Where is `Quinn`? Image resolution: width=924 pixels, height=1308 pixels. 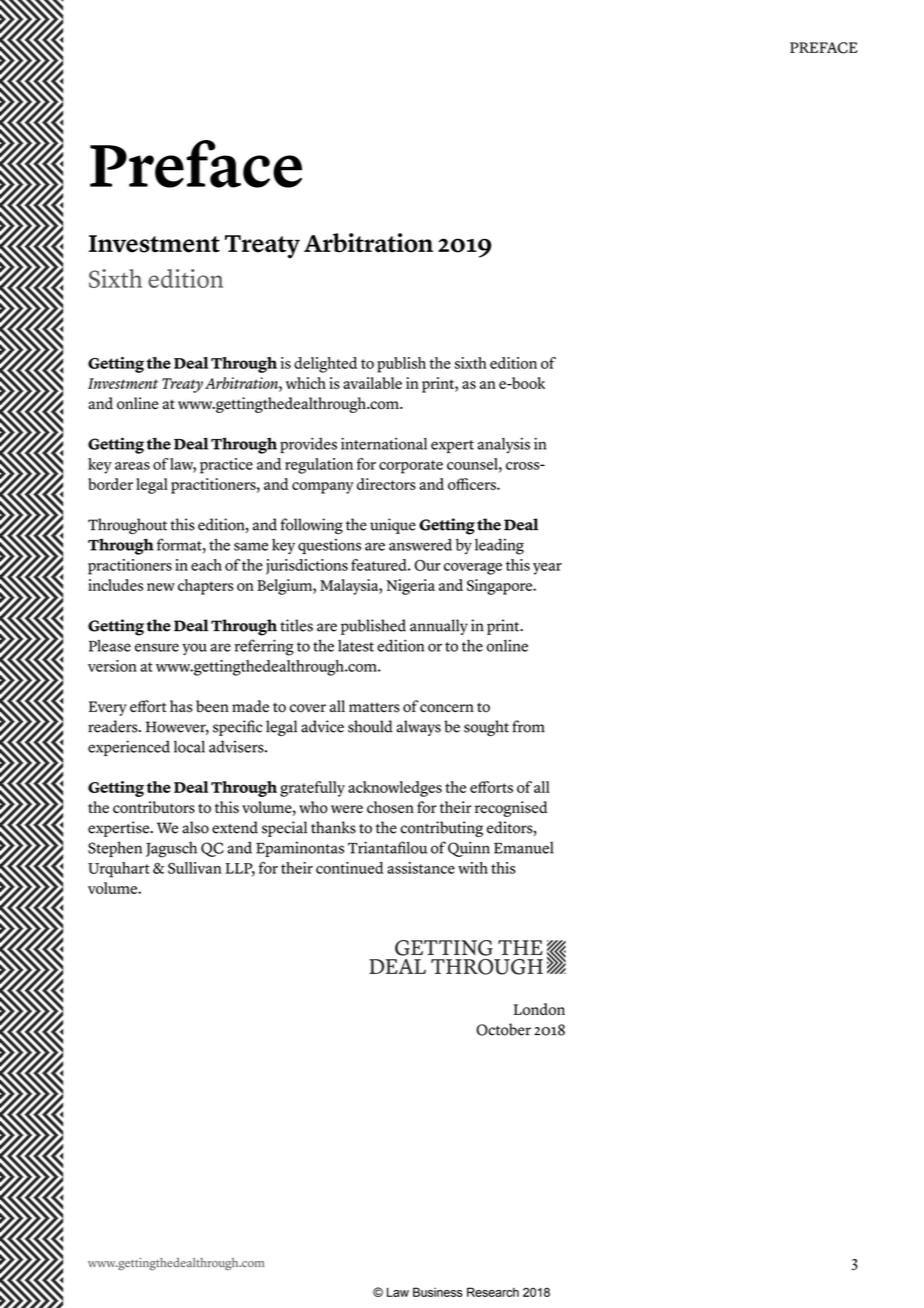
Quinn is located at coordinates (469, 849).
